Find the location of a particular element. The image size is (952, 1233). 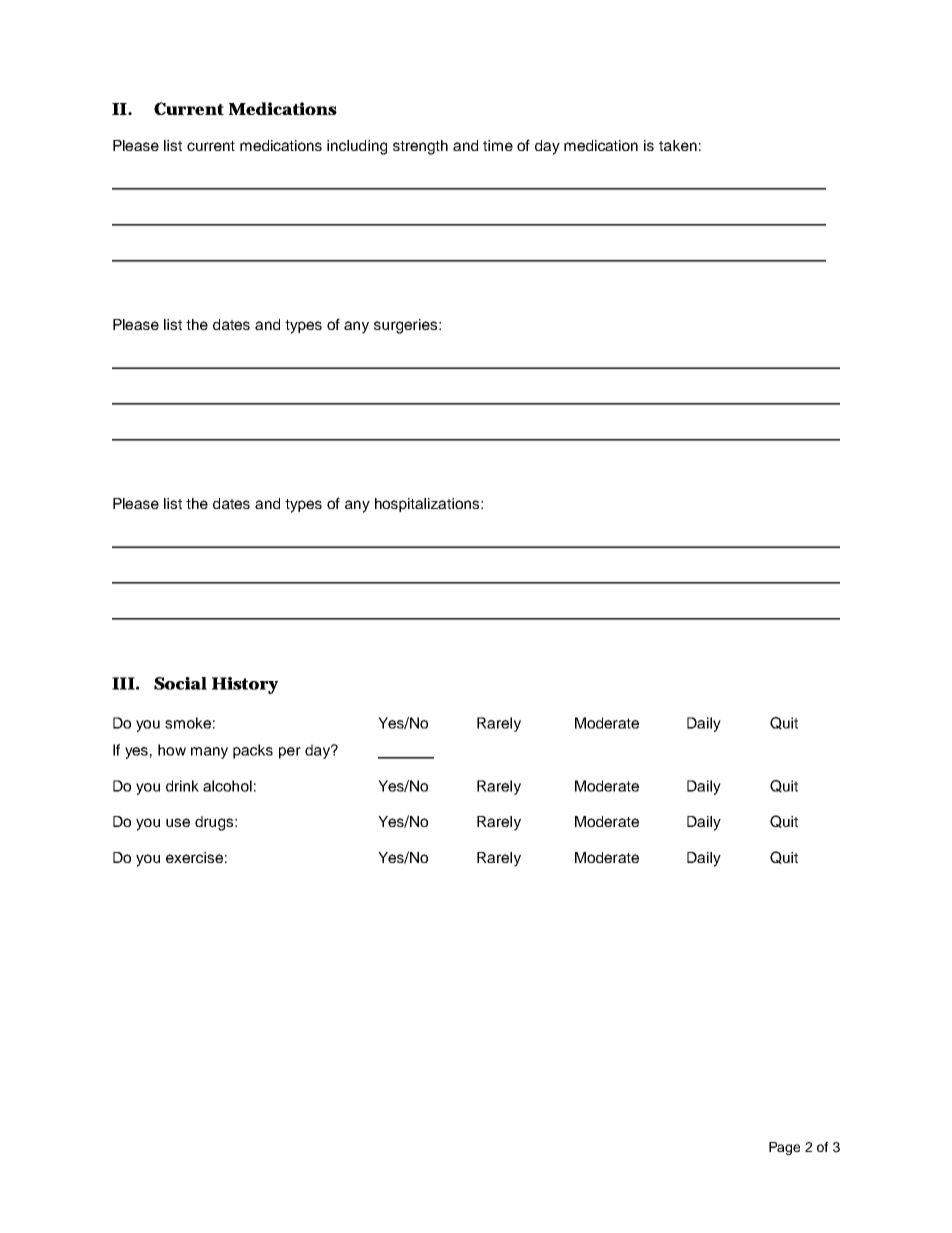

time is located at coordinates (498, 145).
